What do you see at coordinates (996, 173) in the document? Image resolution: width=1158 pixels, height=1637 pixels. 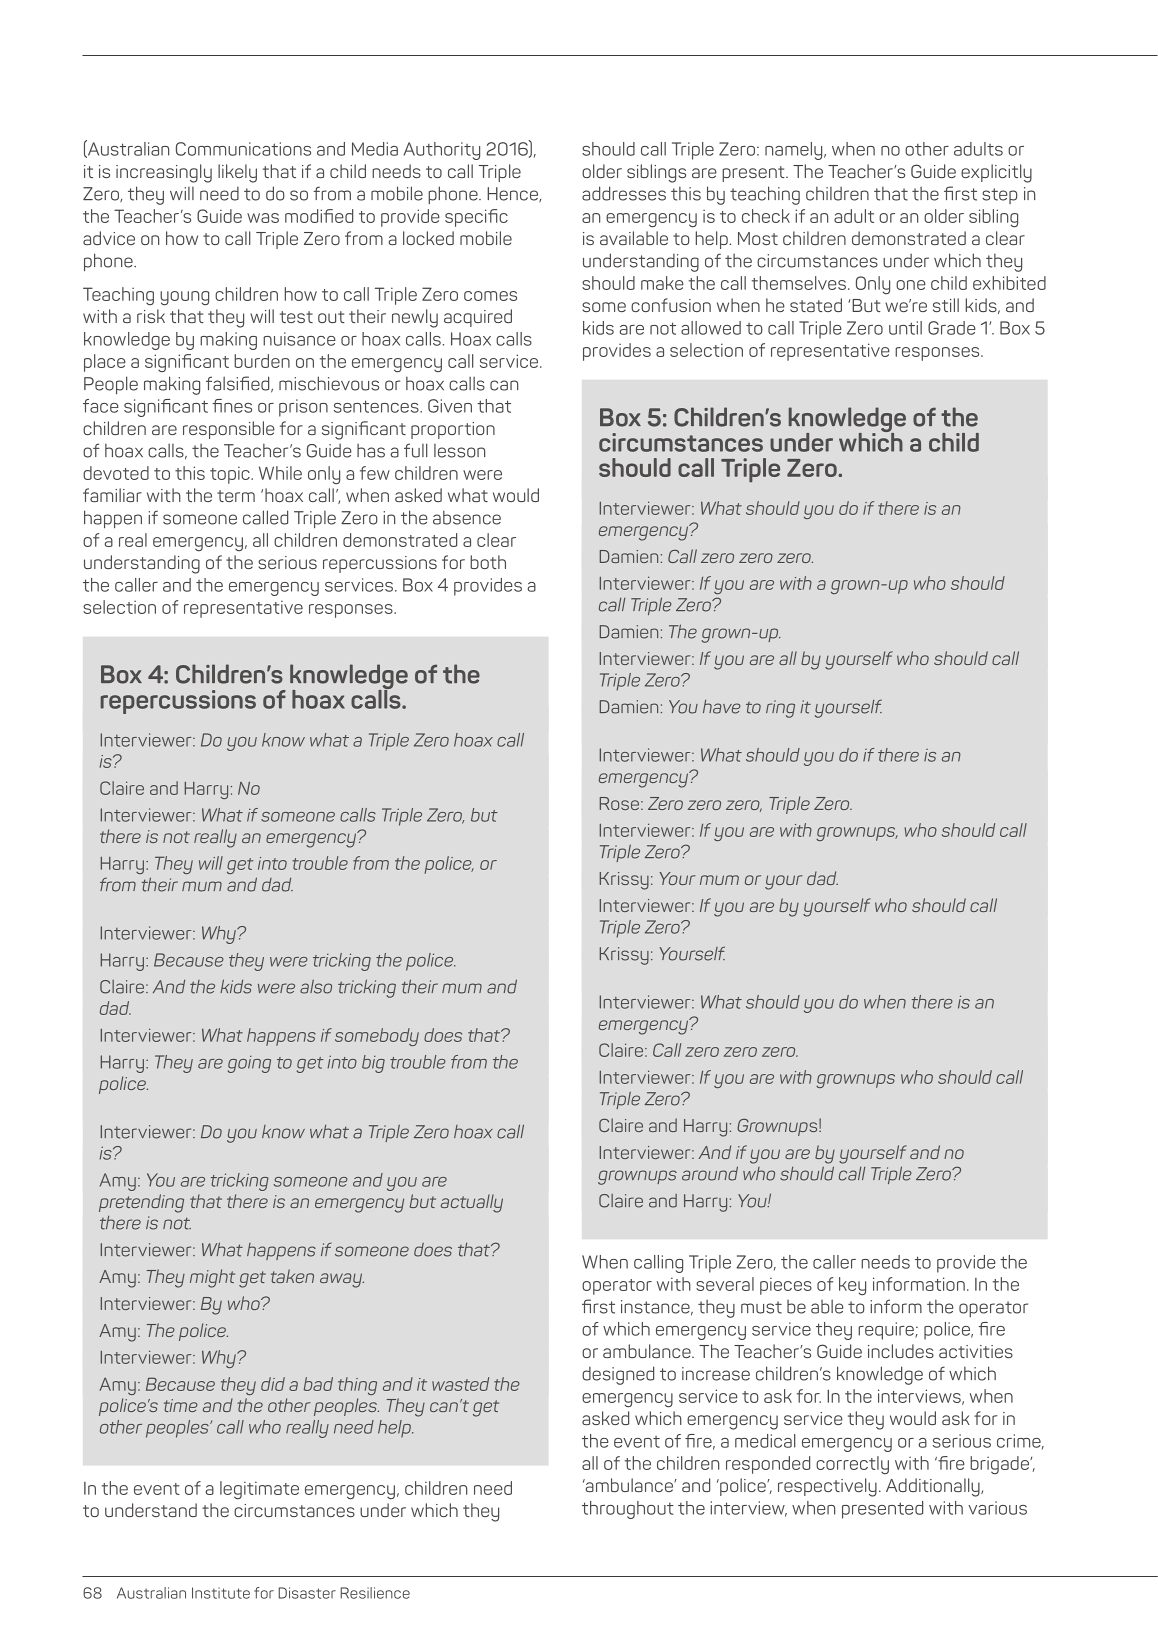 I see `explicitly` at bounding box center [996, 173].
